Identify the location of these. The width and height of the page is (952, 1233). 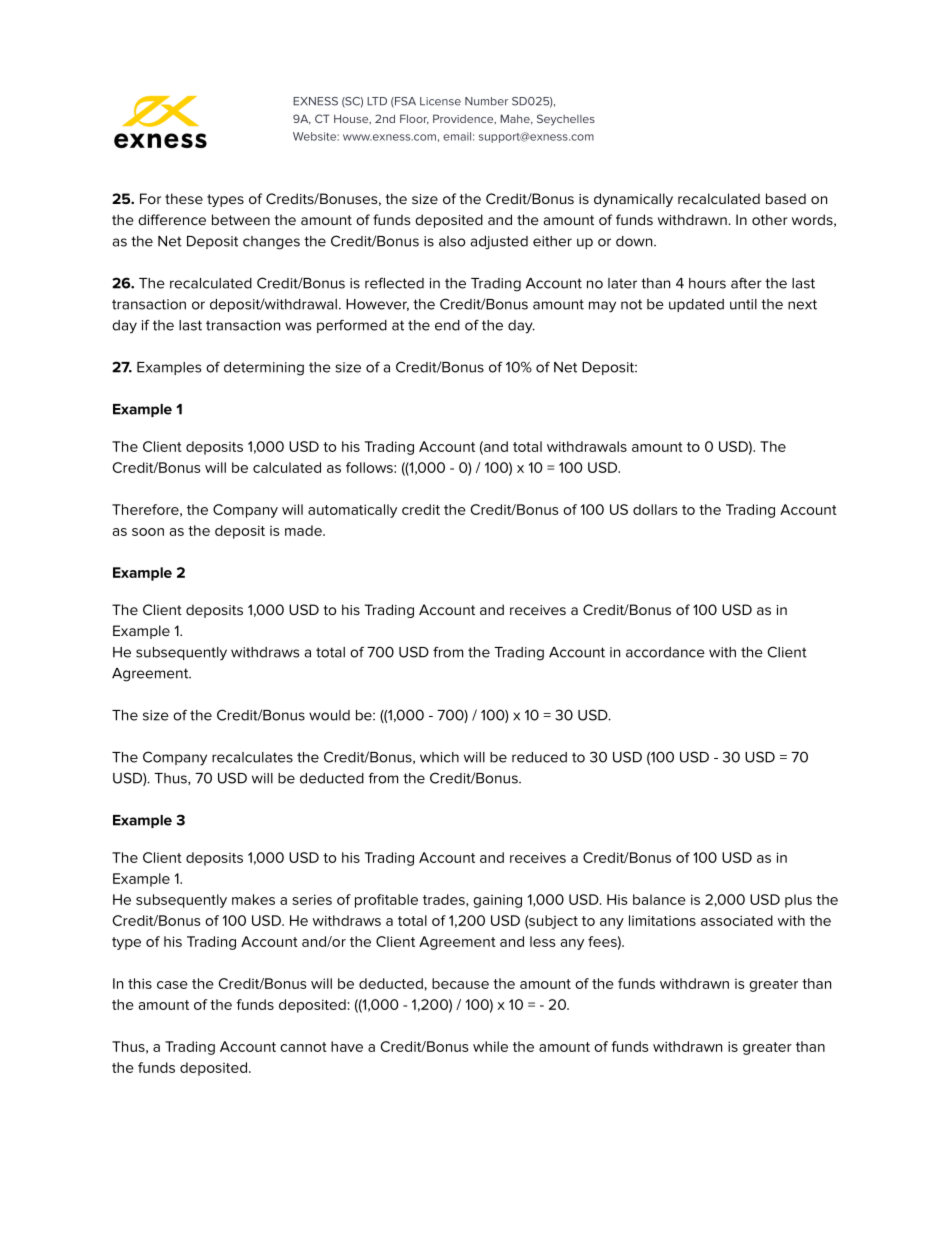
(184, 198).
